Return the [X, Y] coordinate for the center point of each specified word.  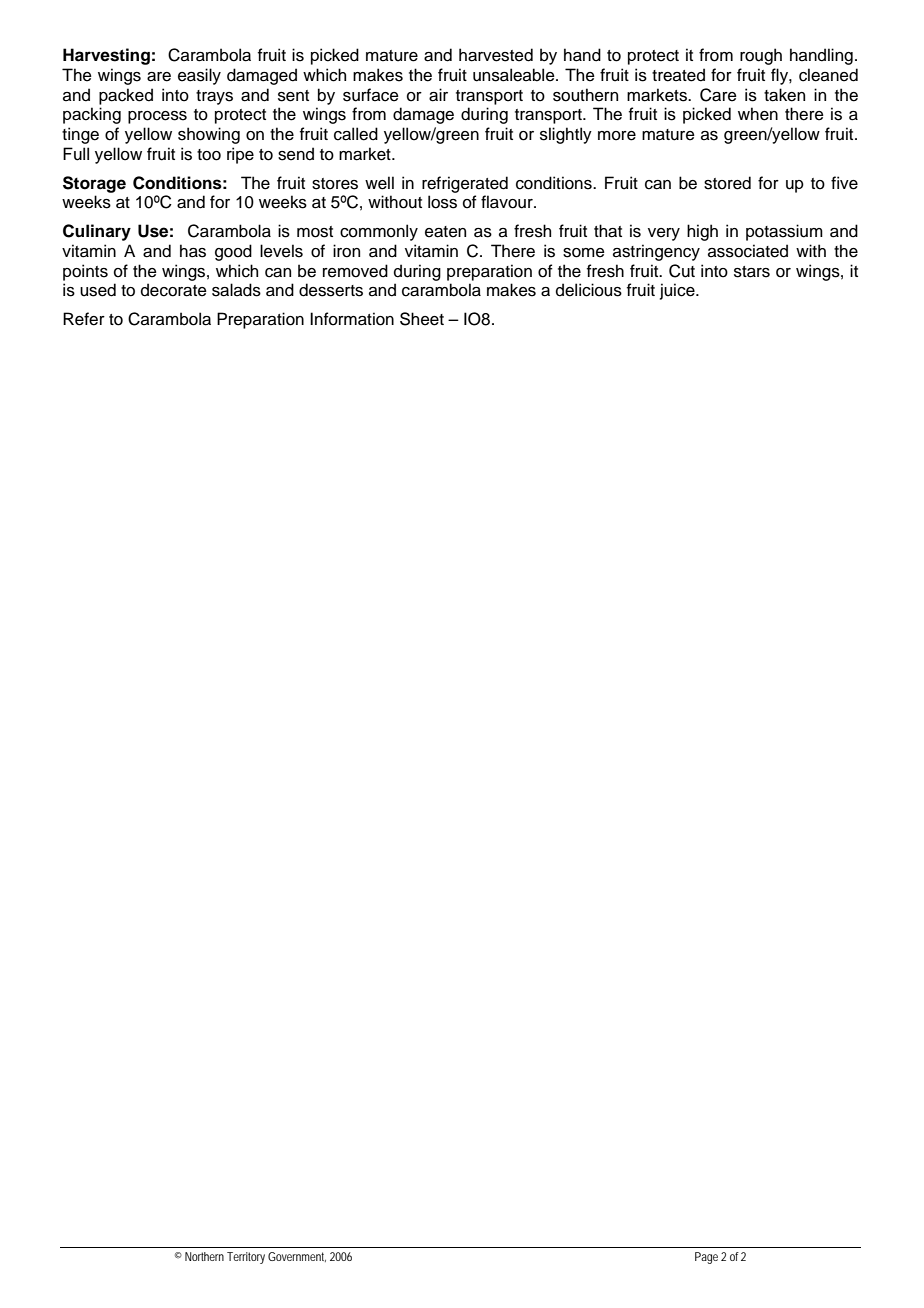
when [758, 114]
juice [678, 291]
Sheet [422, 319]
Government [297, 1257]
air [438, 95]
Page [706, 1258]
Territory [246, 1258]
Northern [204, 1256]
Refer [84, 319]
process [157, 117]
